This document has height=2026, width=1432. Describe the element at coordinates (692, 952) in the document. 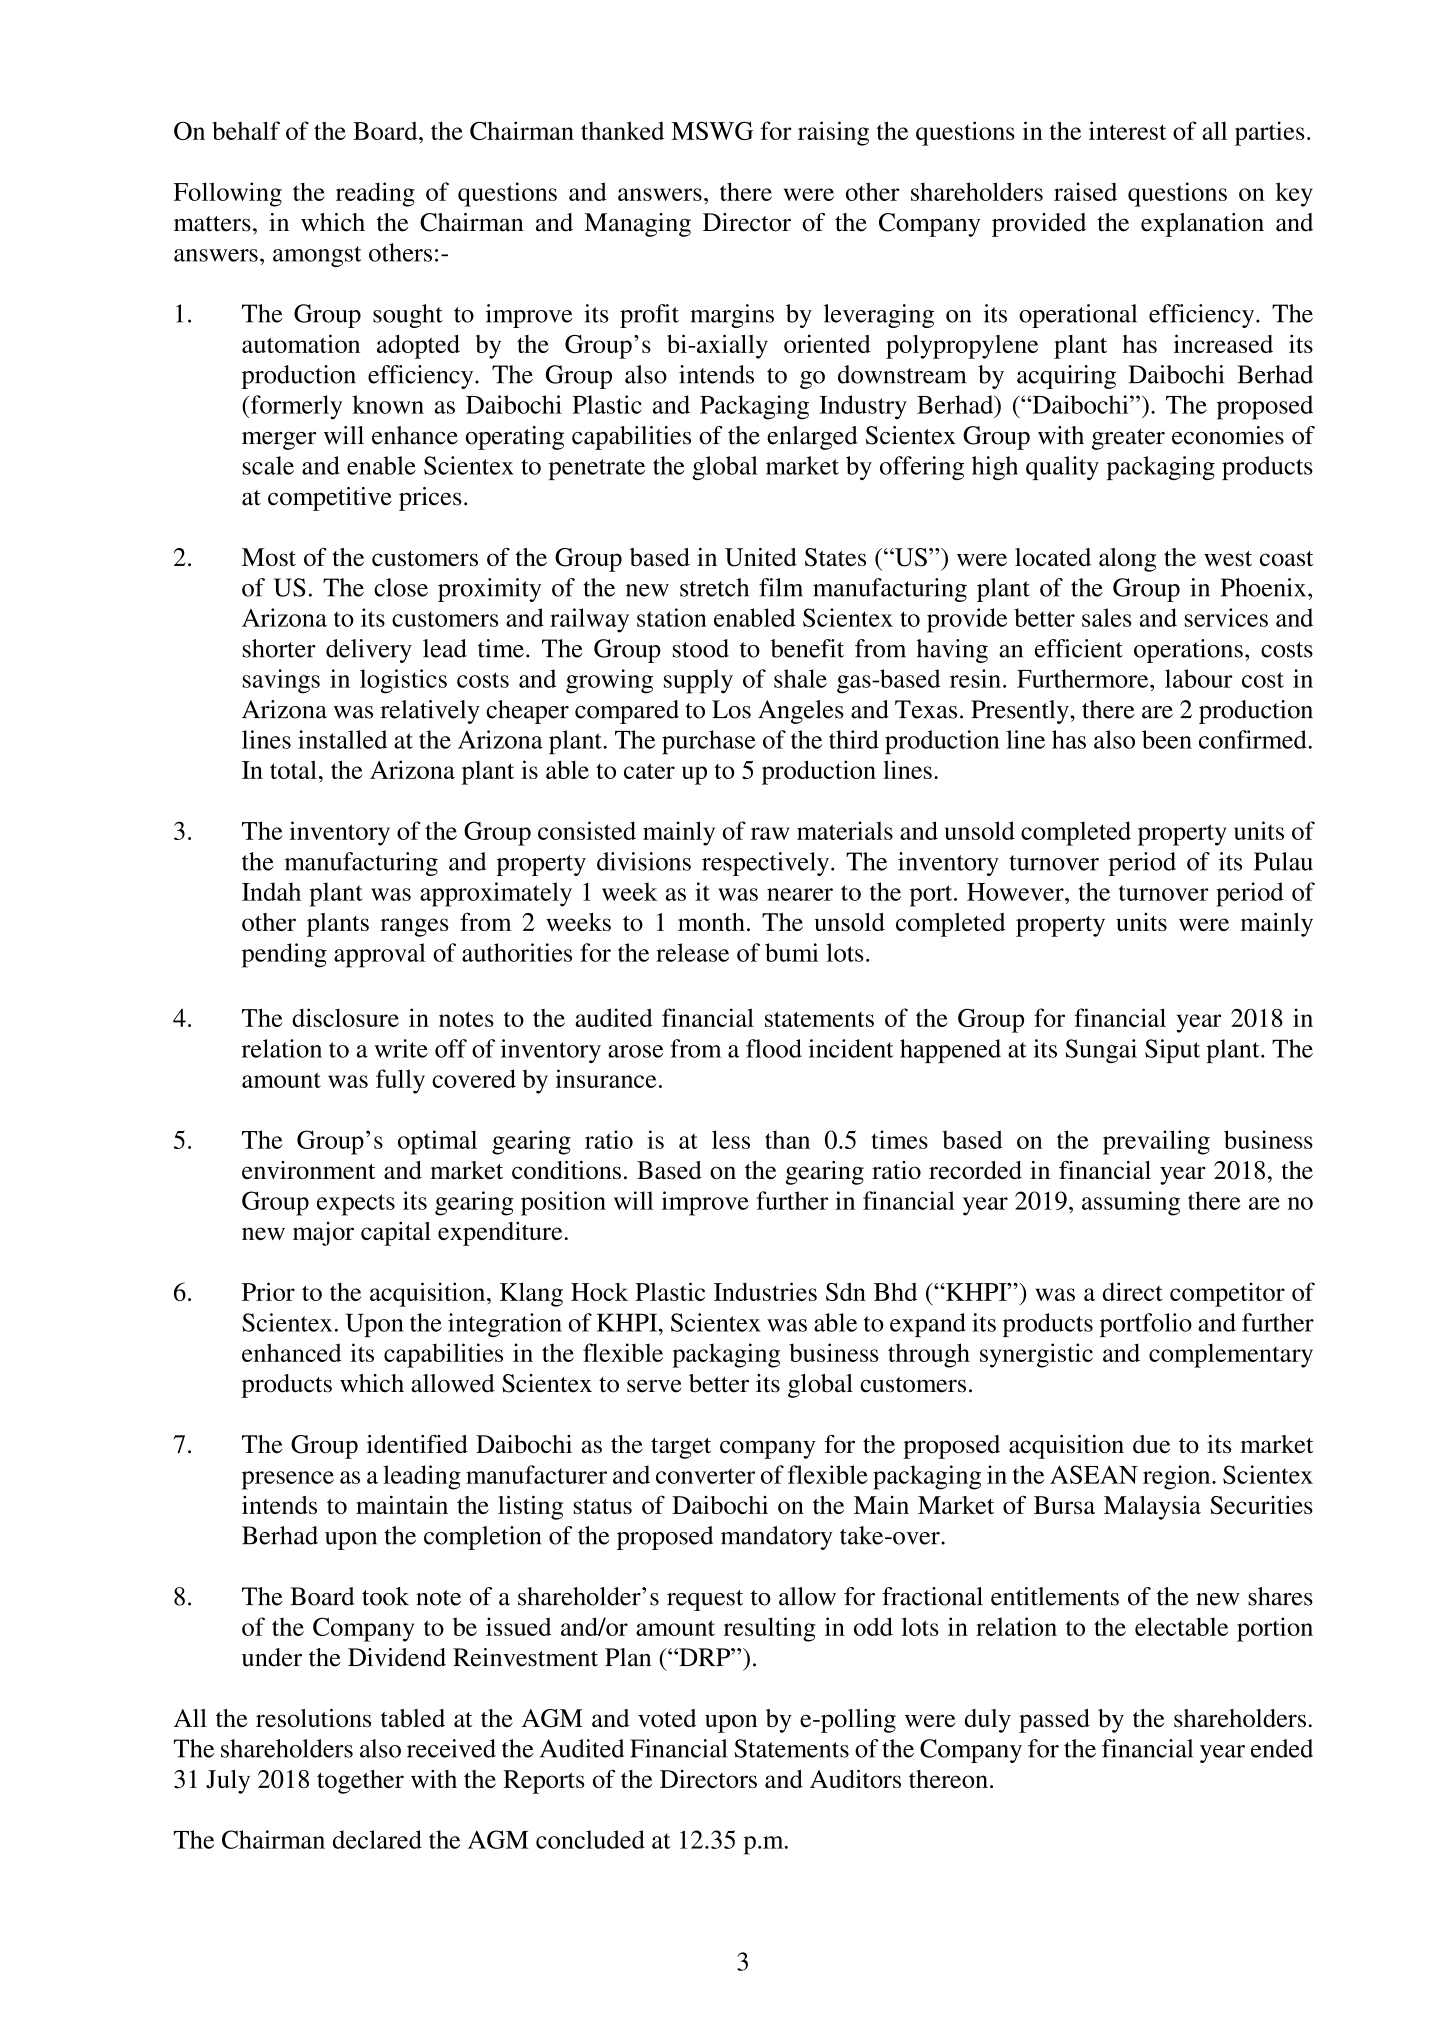

I see `release` at that location.
